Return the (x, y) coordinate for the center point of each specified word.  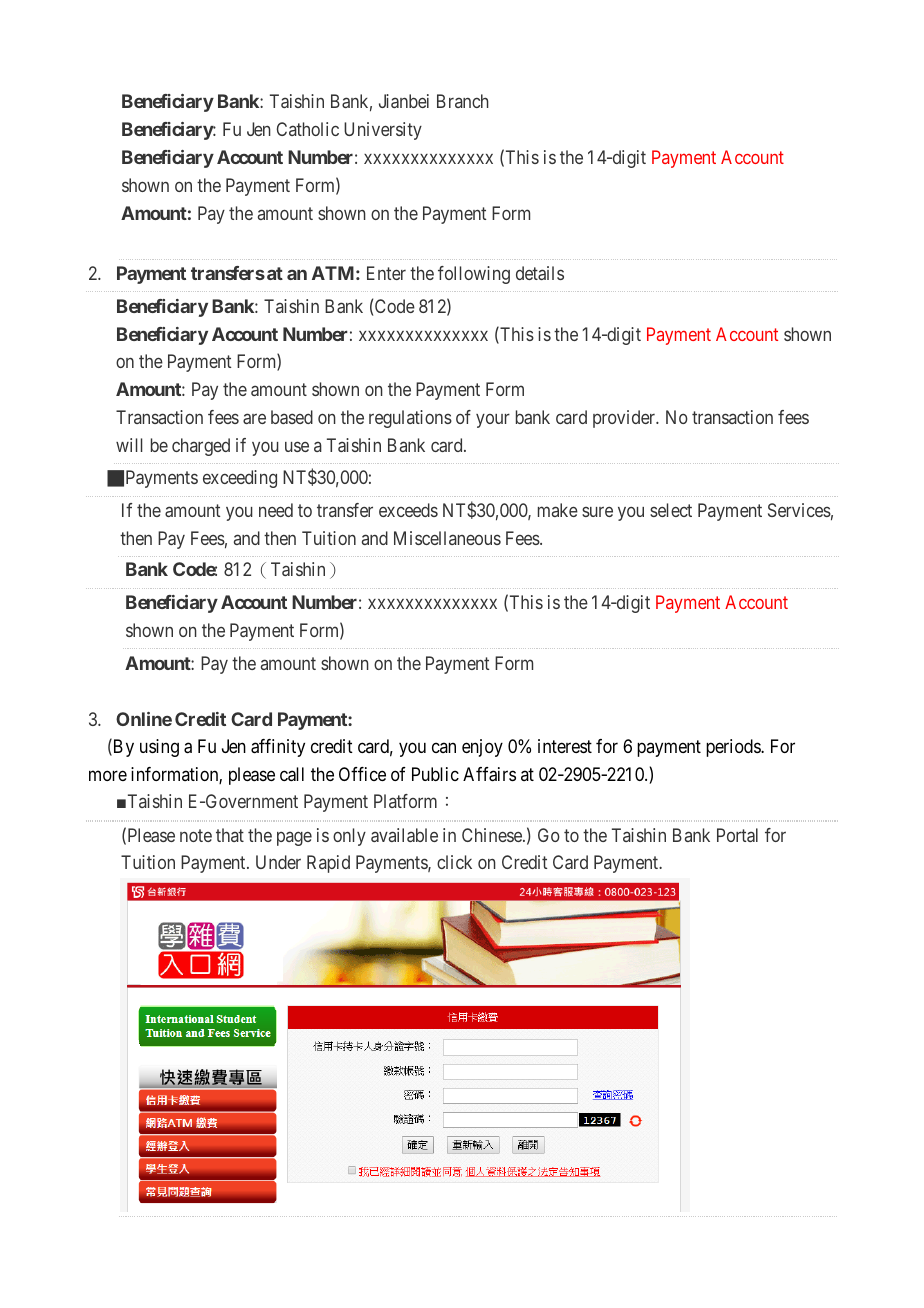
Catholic (308, 129)
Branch (463, 101)
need (276, 510)
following (474, 275)
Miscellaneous (447, 538)
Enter (386, 273)
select (671, 510)
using (159, 748)
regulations (410, 419)
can (444, 748)
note (196, 835)
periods (734, 748)
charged (201, 447)
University (383, 131)
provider (625, 419)
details (540, 273)
